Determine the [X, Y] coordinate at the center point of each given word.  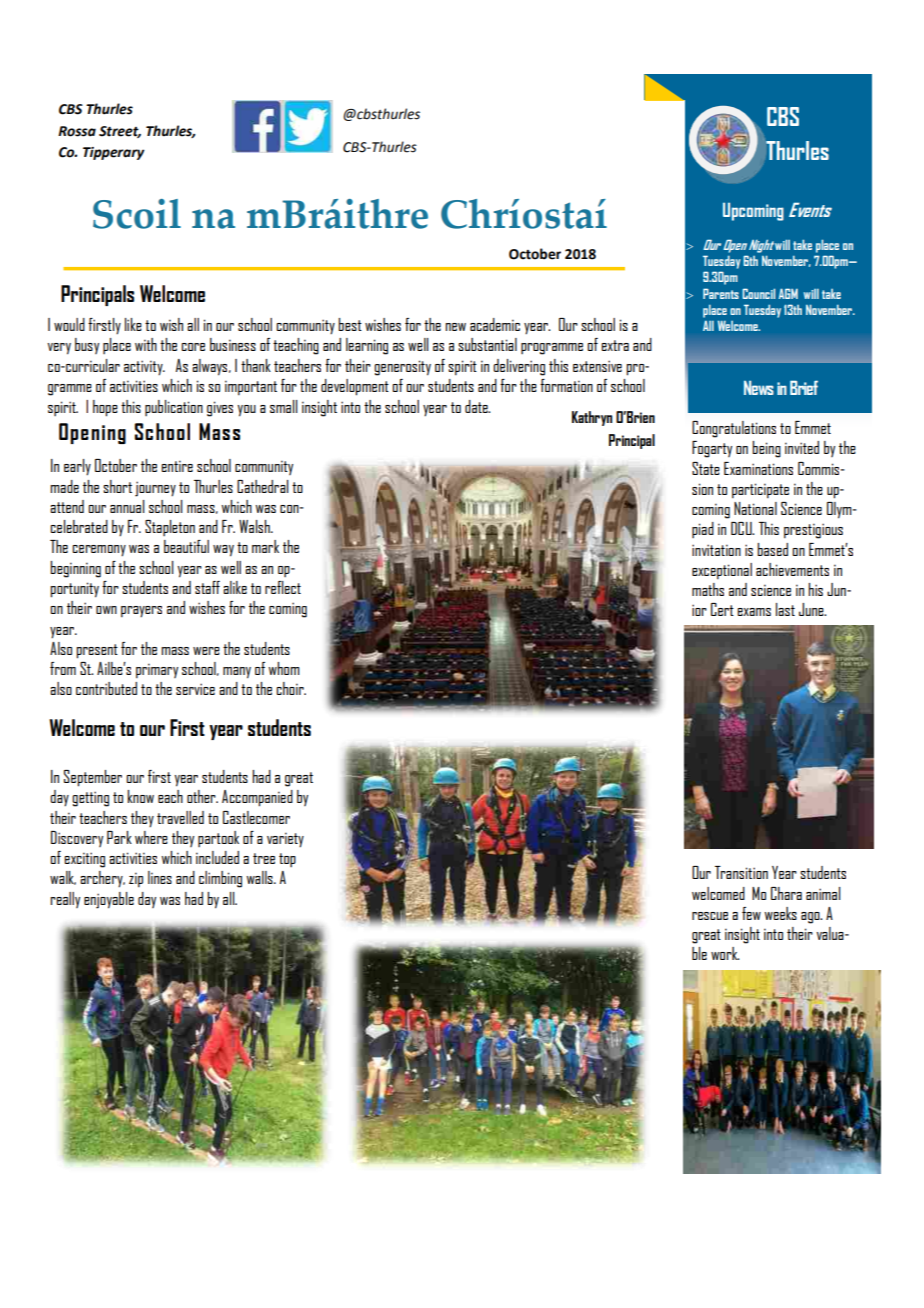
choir [291, 688]
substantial [487, 344]
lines [160, 877]
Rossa [77, 131]
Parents [721, 293]
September [93, 778]
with [146, 344]
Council [758, 293]
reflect [283, 587]
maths [708, 589]
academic [495, 324]
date [477, 406]
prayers [141, 611]
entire [177, 466]
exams [754, 612]
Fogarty [712, 449]
